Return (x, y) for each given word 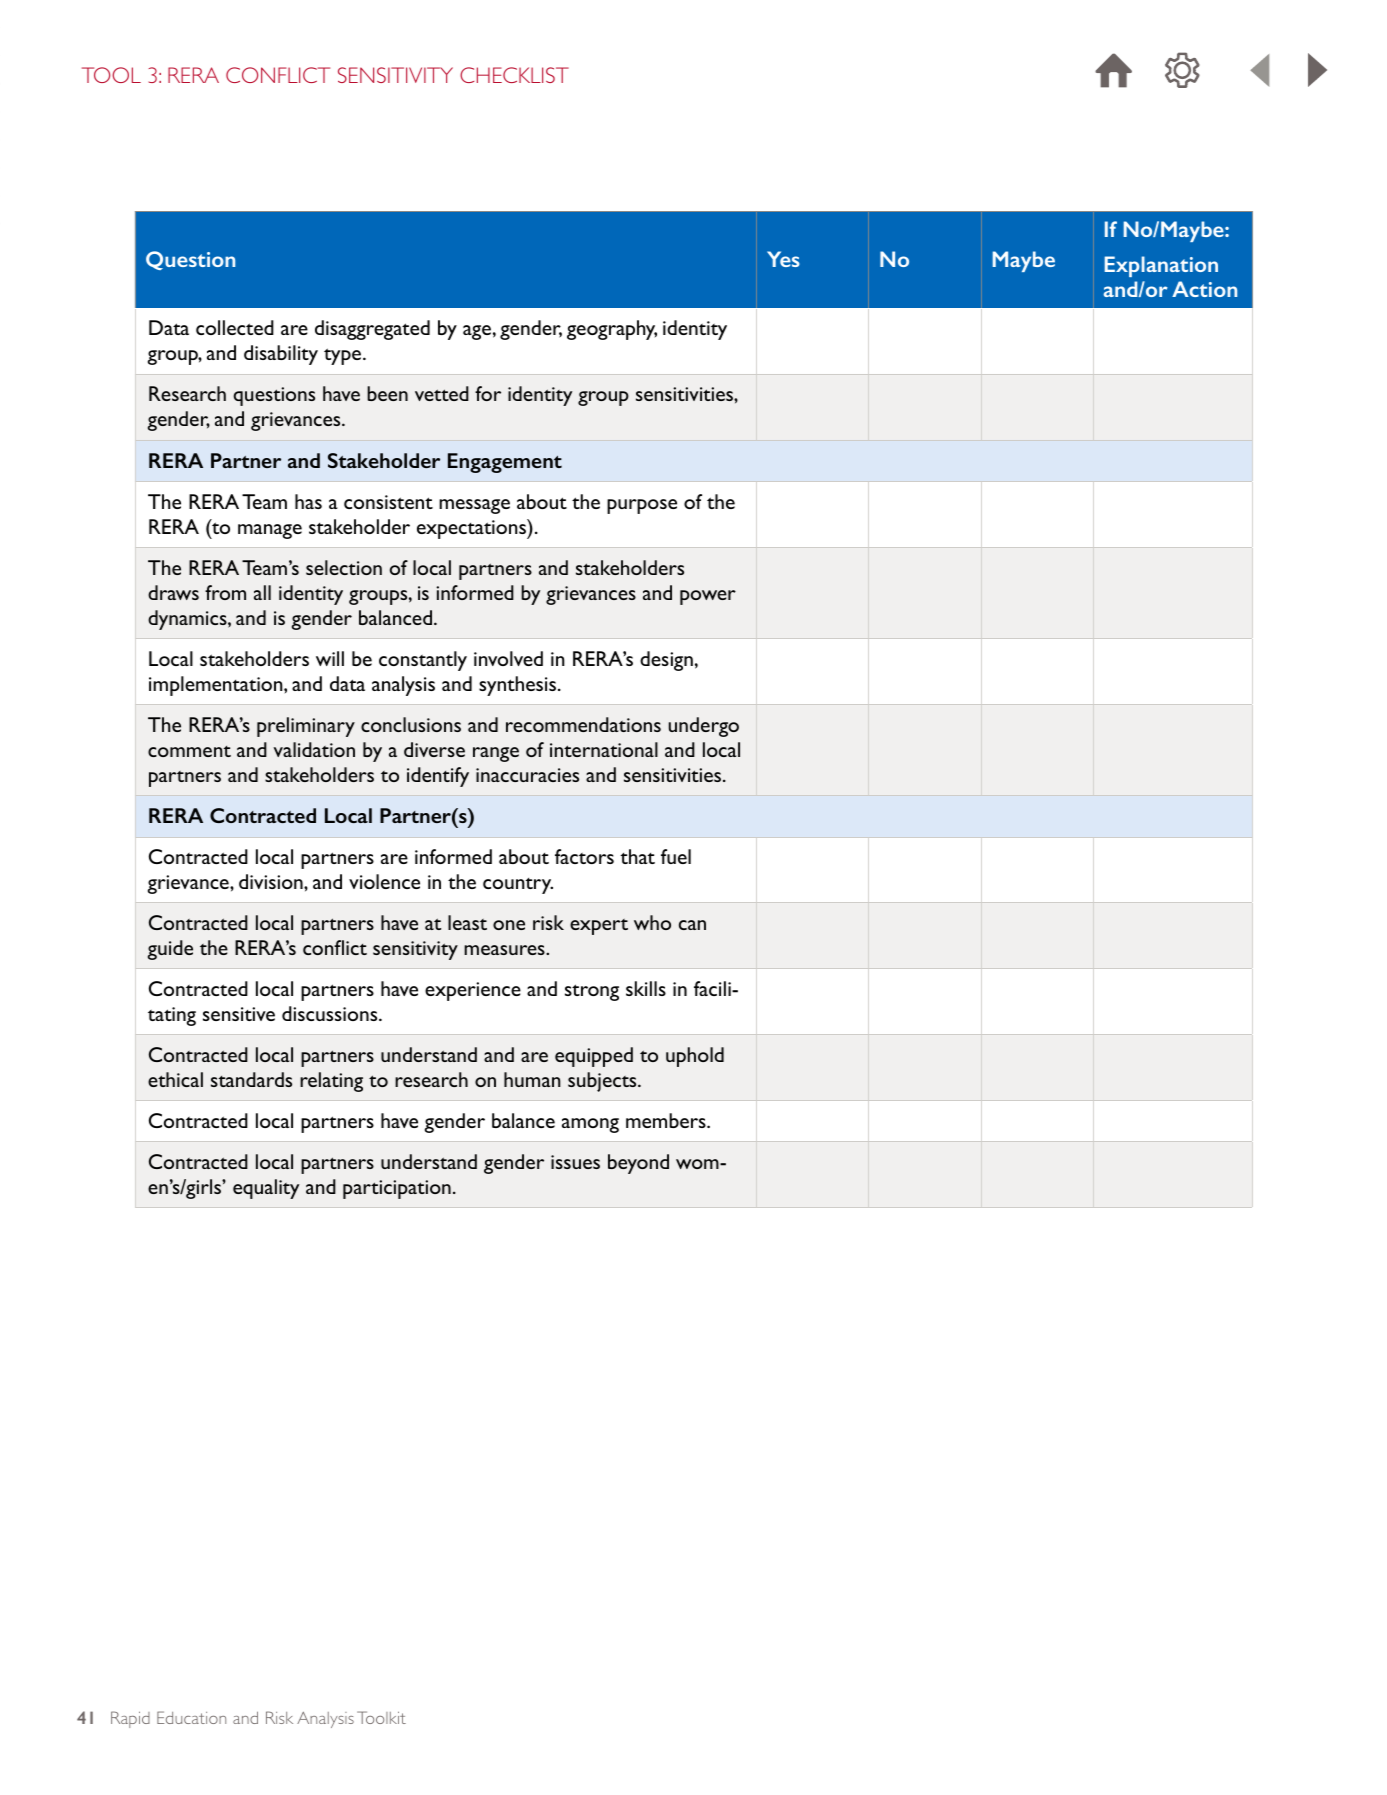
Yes (783, 259)
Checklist (514, 75)
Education (191, 1717)
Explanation (1161, 266)
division (272, 881)
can (692, 925)
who (652, 922)
